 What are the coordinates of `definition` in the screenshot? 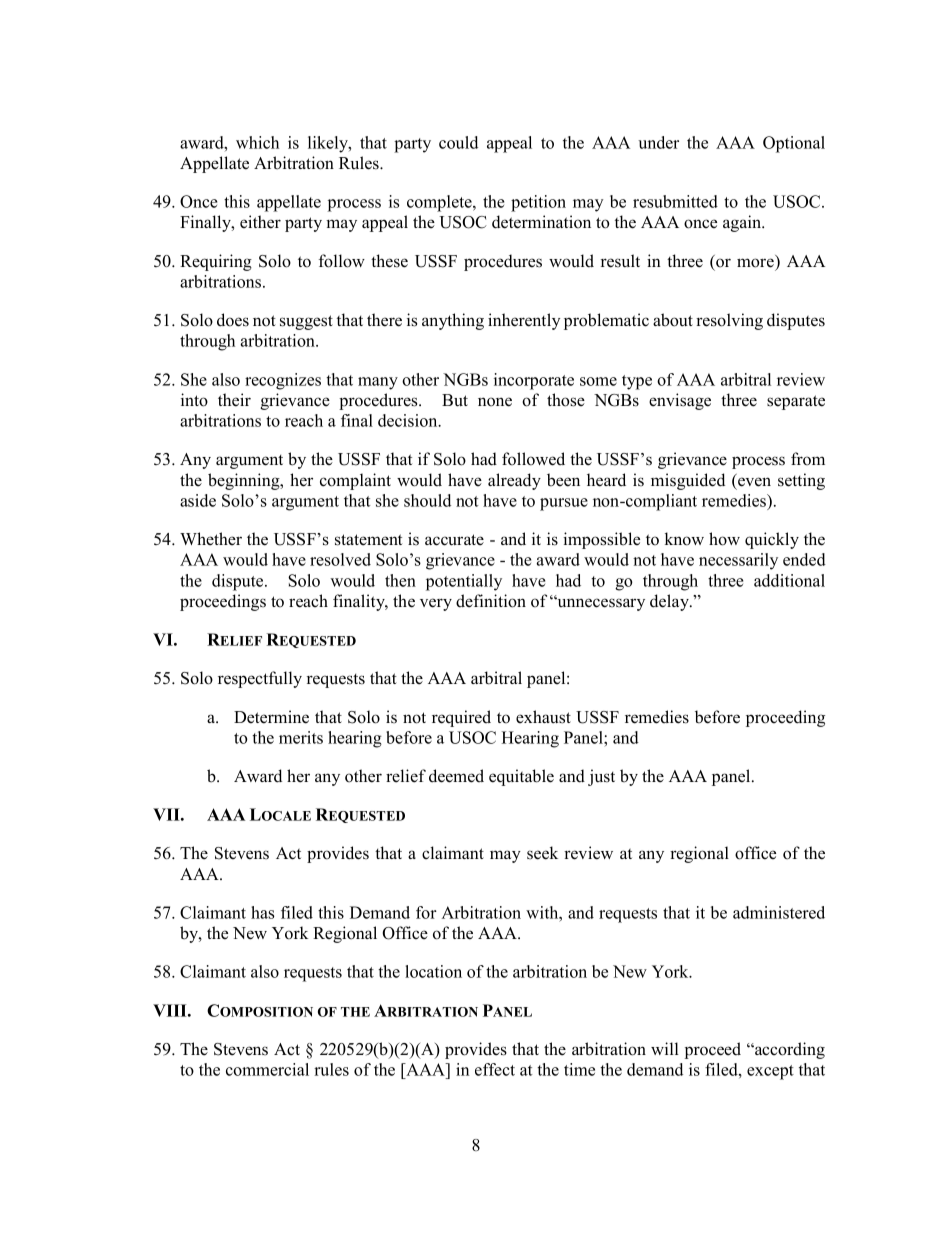 It's located at (491, 601).
